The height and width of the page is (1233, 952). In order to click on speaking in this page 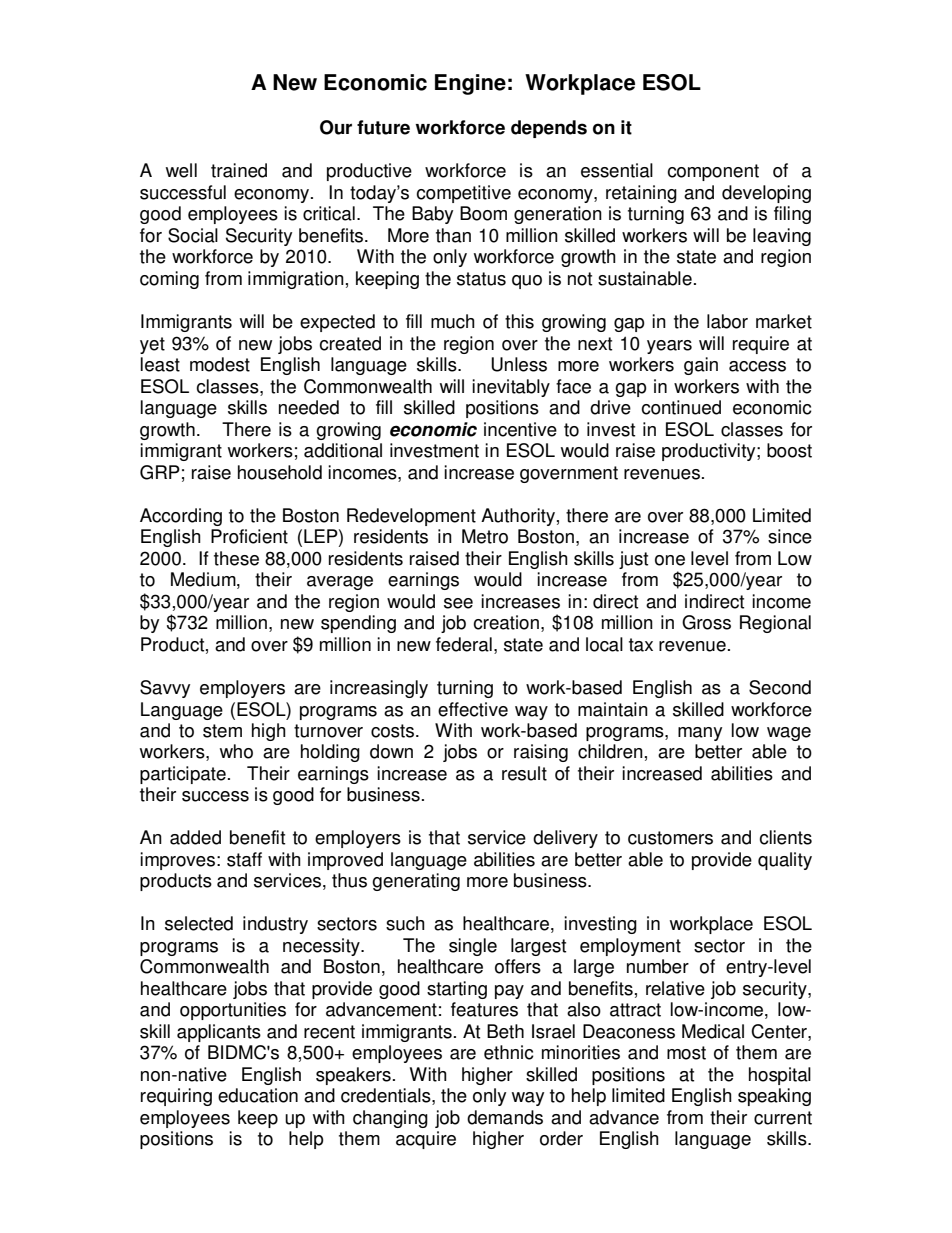, I will do `click(774, 1097)`.
